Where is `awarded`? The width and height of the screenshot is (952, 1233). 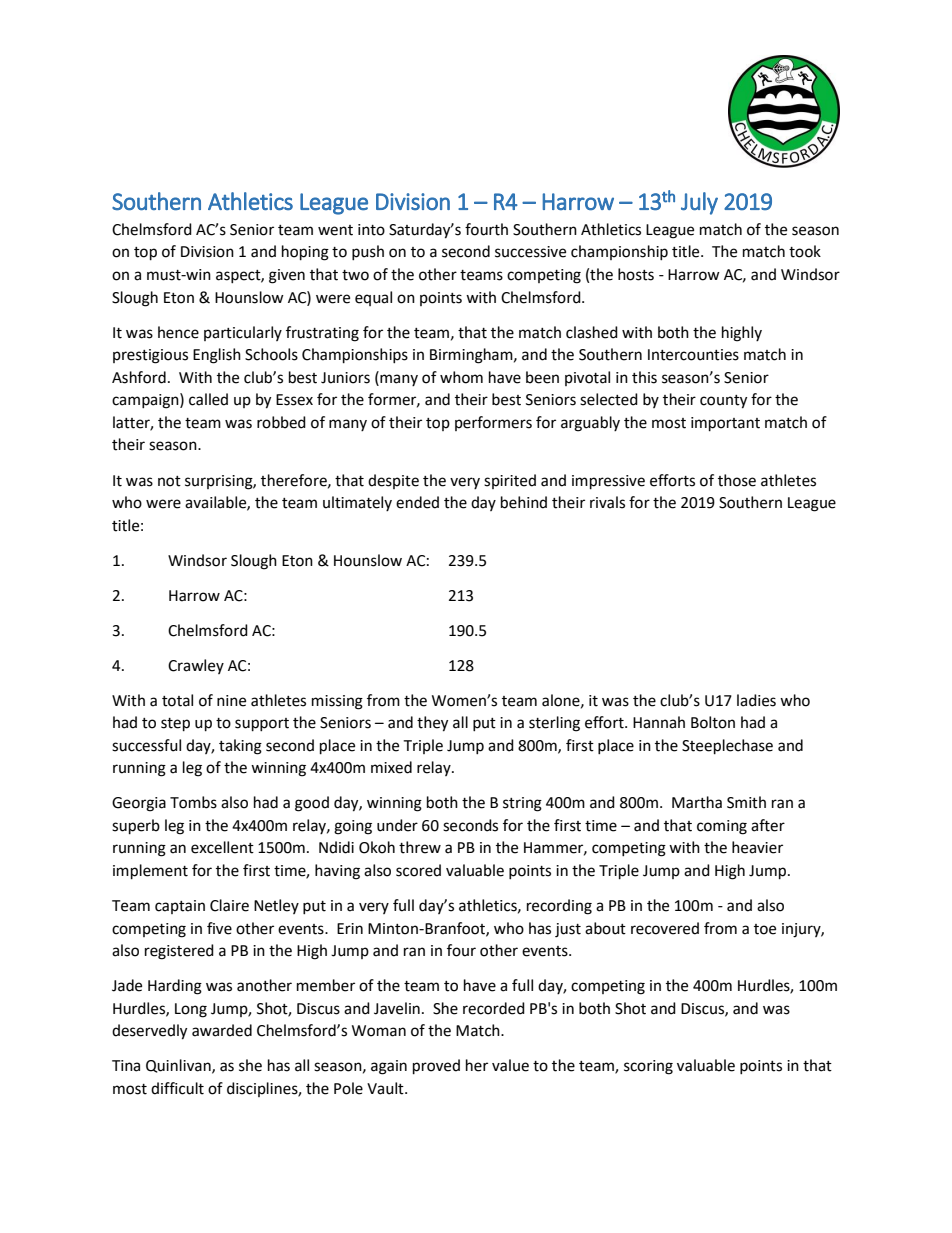
awarded is located at coordinates (222, 1030).
